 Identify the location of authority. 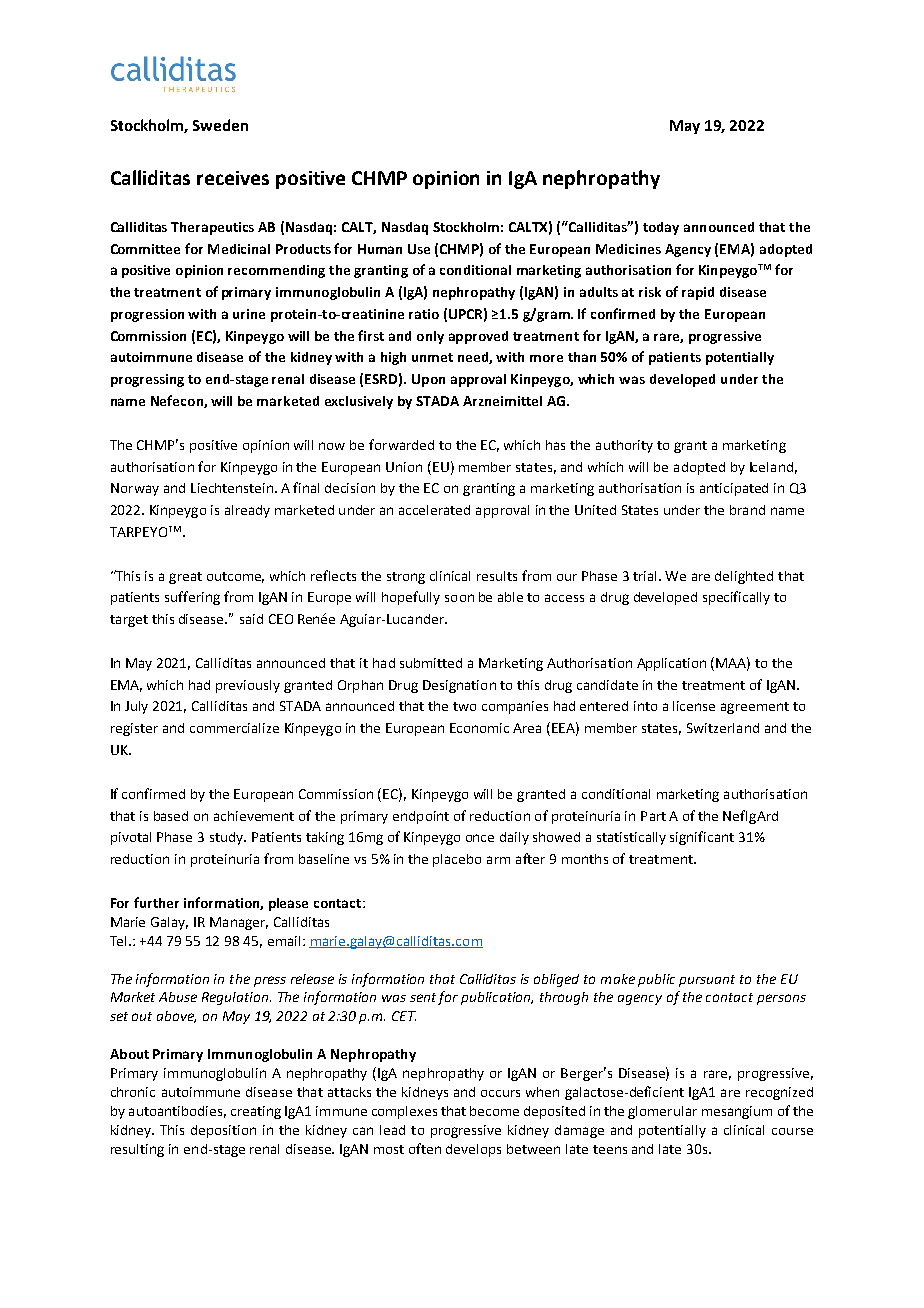
(624, 446).
